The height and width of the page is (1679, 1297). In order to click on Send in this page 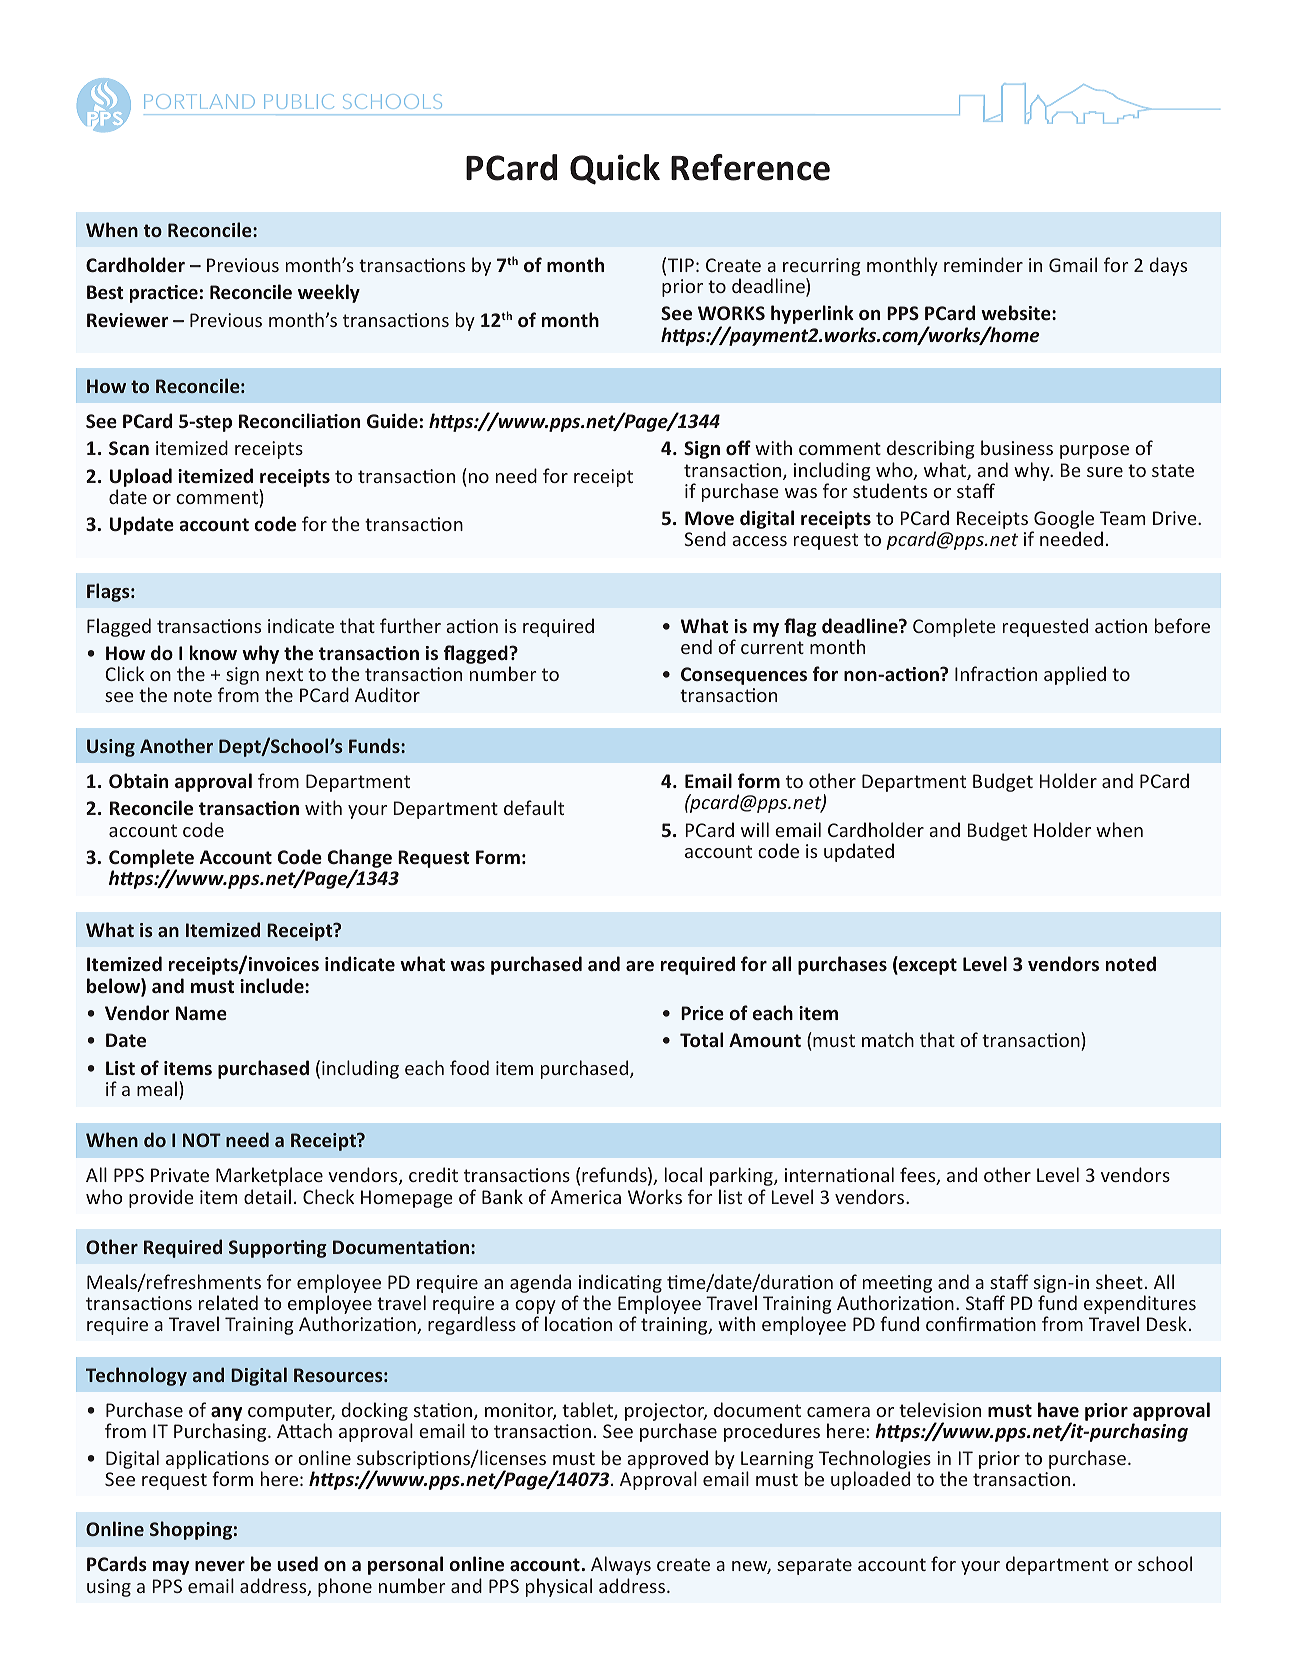, I will do `click(705, 538)`.
